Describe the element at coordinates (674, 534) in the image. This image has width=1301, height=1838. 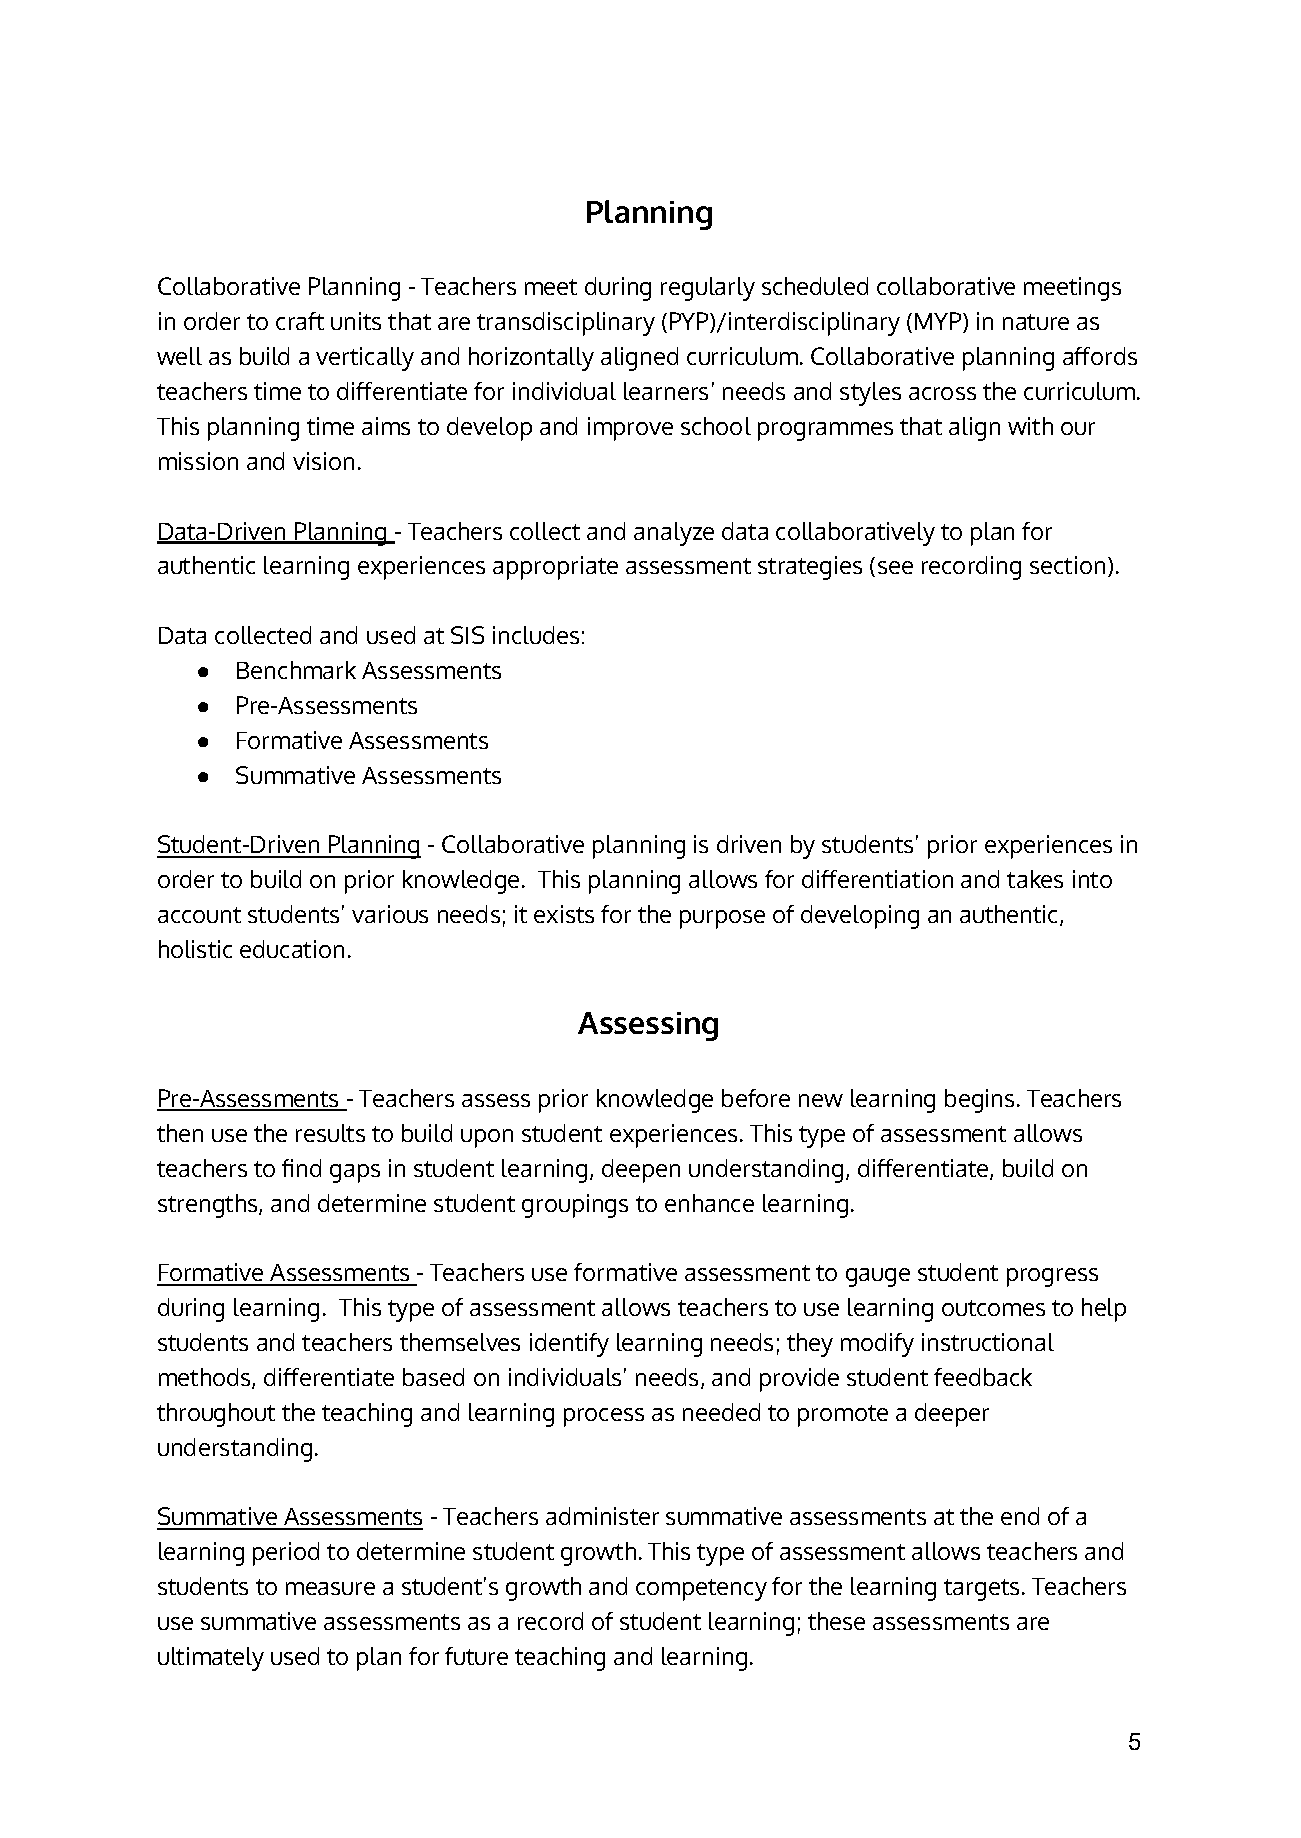
I see `analyze` at that location.
